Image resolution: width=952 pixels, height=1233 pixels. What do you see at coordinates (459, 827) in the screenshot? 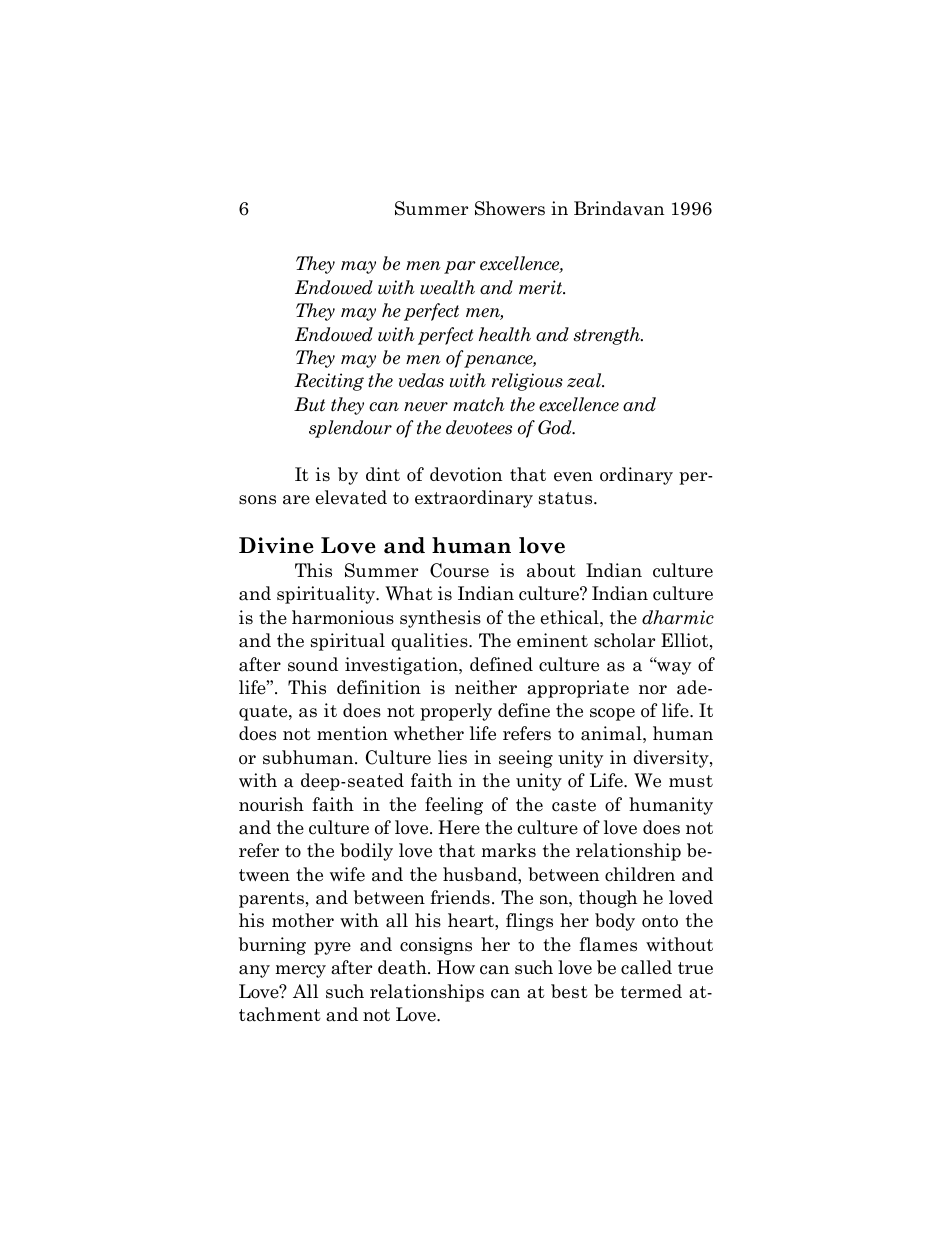
I see `Here` at bounding box center [459, 827].
